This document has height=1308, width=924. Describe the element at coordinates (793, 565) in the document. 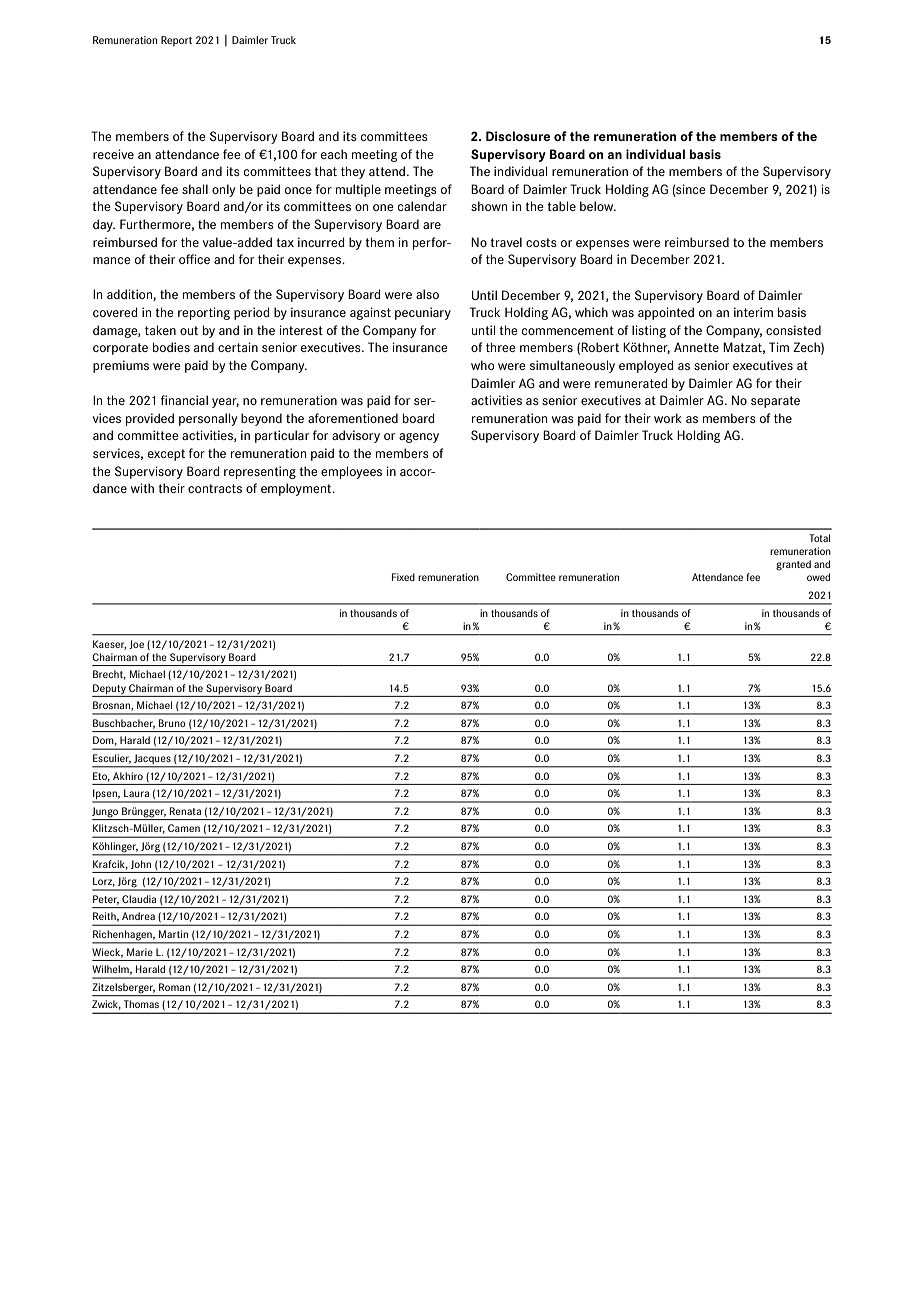

I see `granted` at that location.
